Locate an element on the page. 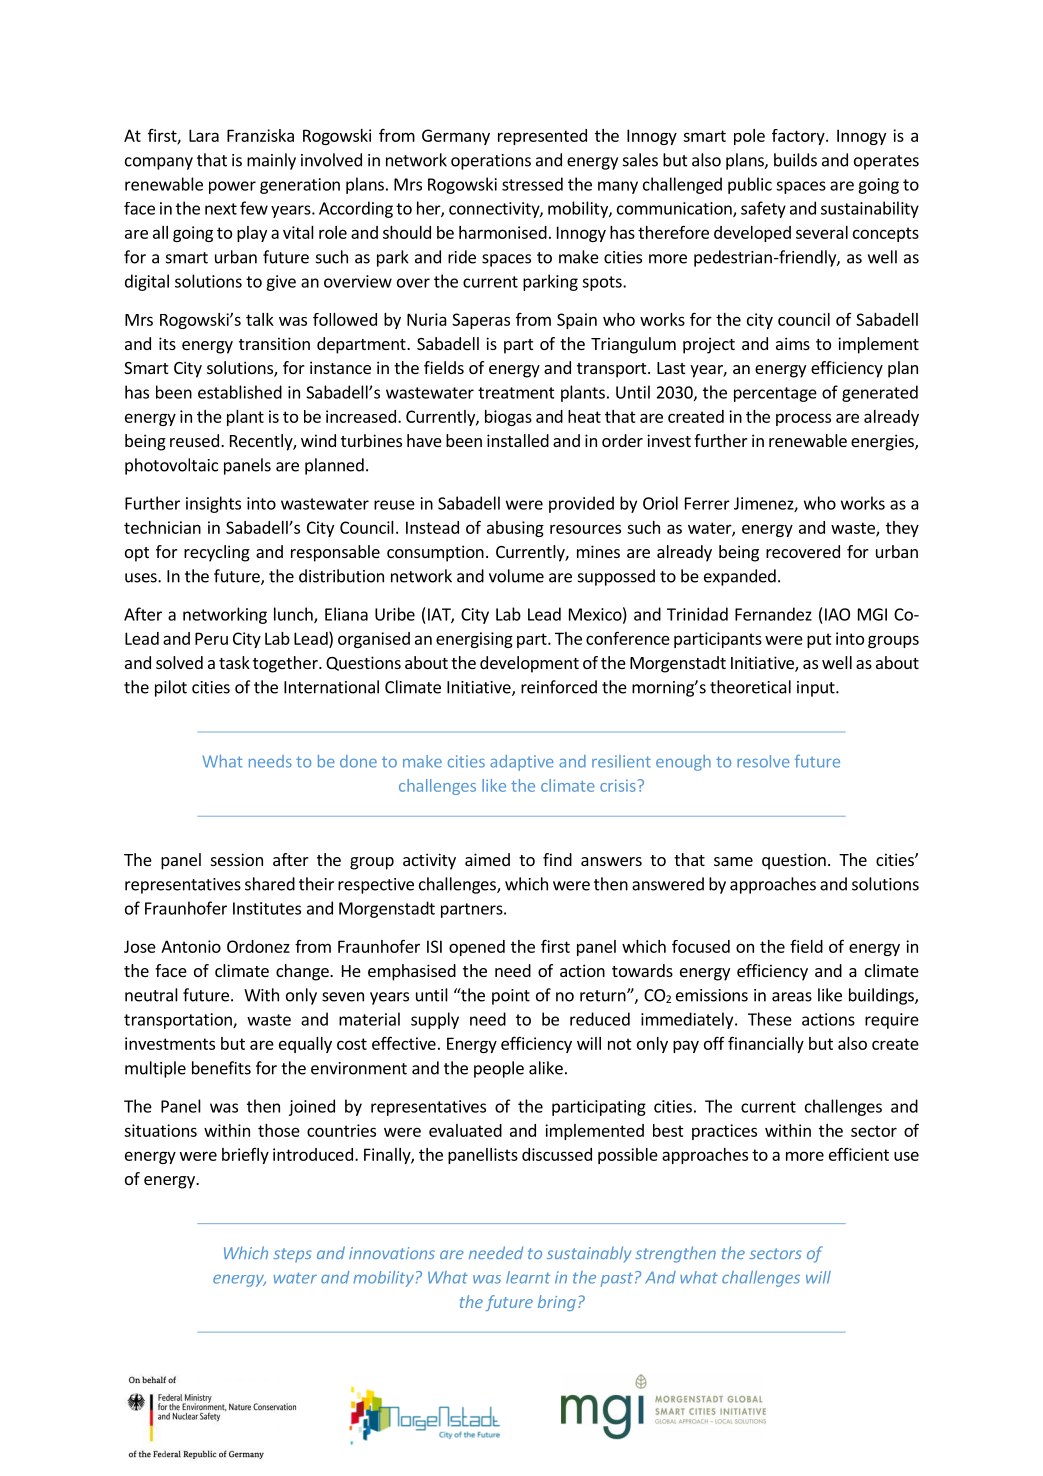  builds is located at coordinates (795, 160).
